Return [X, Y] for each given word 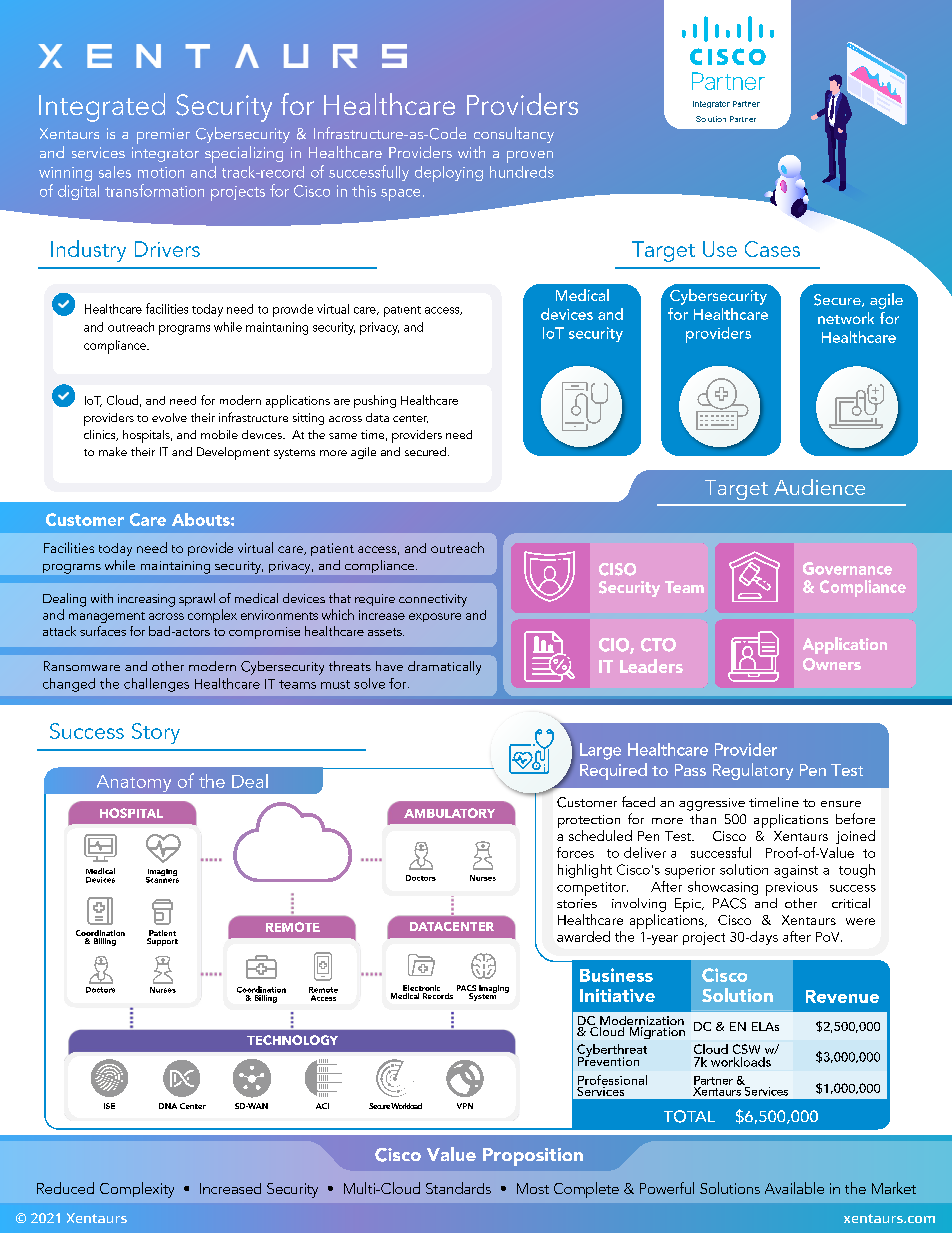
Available [794, 1188]
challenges [156, 685]
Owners [832, 664]
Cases [772, 249]
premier [163, 136]
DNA [168, 1106]
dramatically [444, 668]
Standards [458, 1188]
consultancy [514, 135]
